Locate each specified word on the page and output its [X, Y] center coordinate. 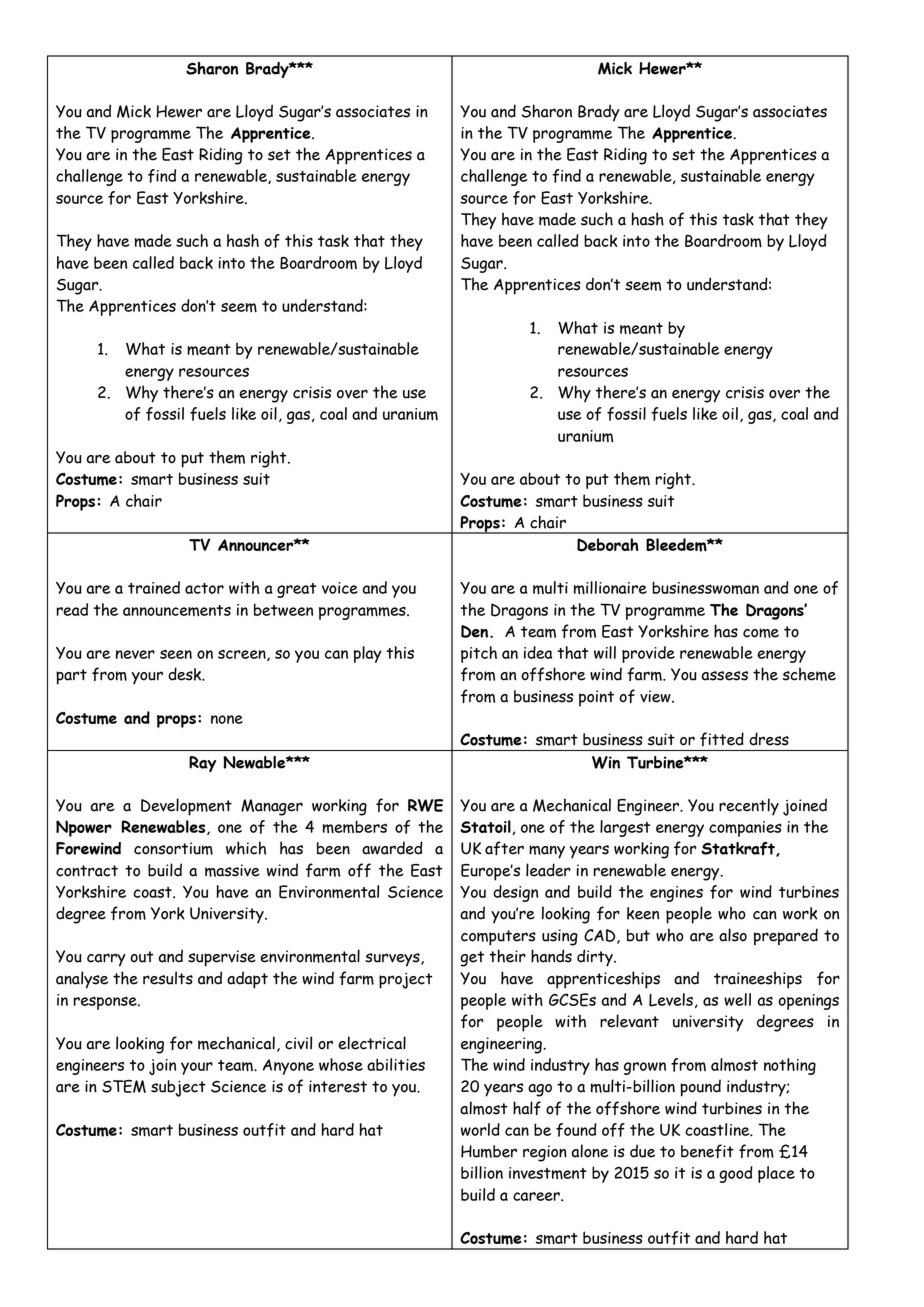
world [480, 1129]
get [472, 959]
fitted [722, 739]
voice [340, 588]
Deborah [608, 545]
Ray [202, 764]
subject [178, 1088]
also [733, 935]
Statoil [485, 826]
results [168, 978]
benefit [707, 1151]
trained [154, 587]
